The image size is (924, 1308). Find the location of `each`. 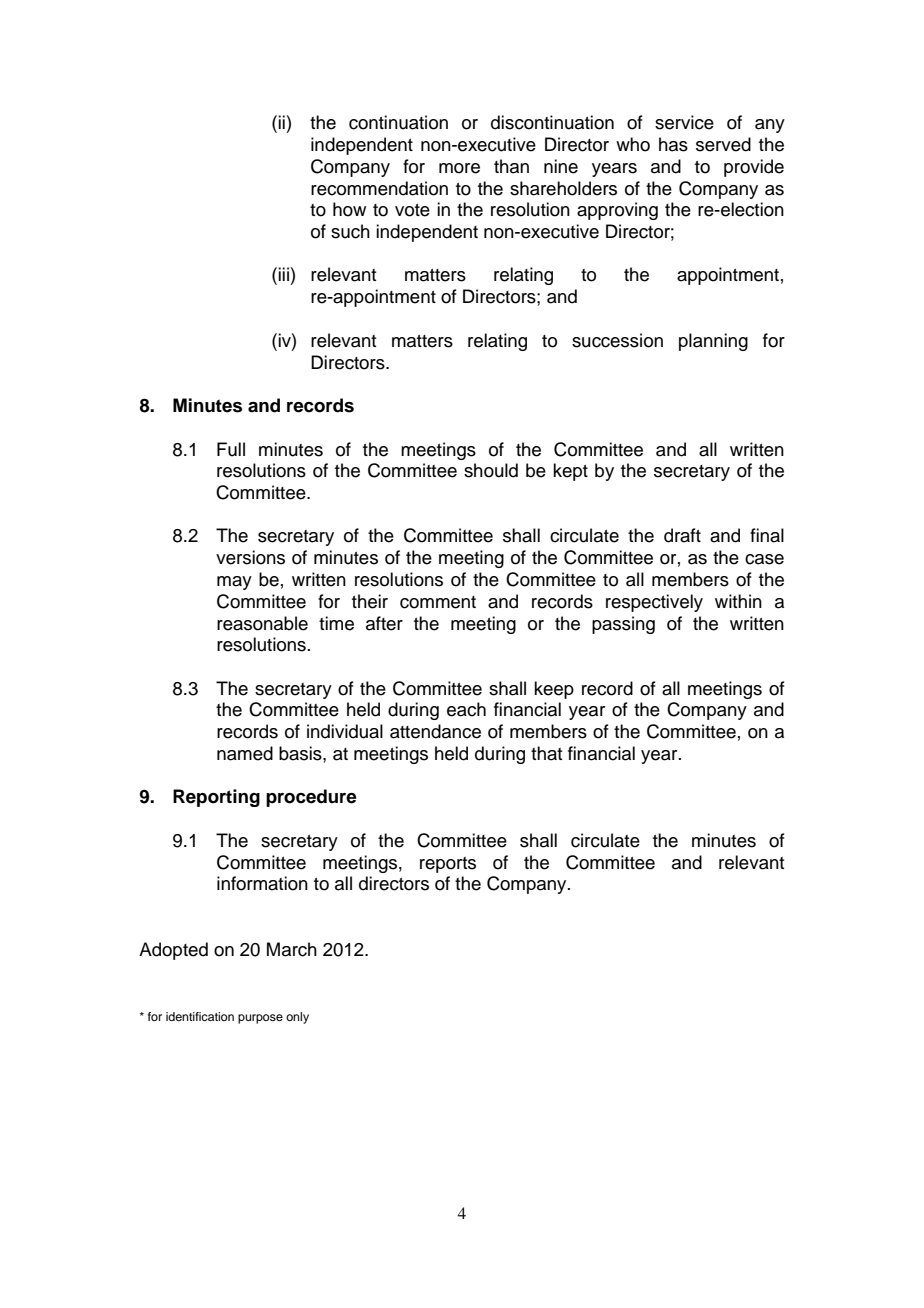

each is located at coordinates (466, 709).
